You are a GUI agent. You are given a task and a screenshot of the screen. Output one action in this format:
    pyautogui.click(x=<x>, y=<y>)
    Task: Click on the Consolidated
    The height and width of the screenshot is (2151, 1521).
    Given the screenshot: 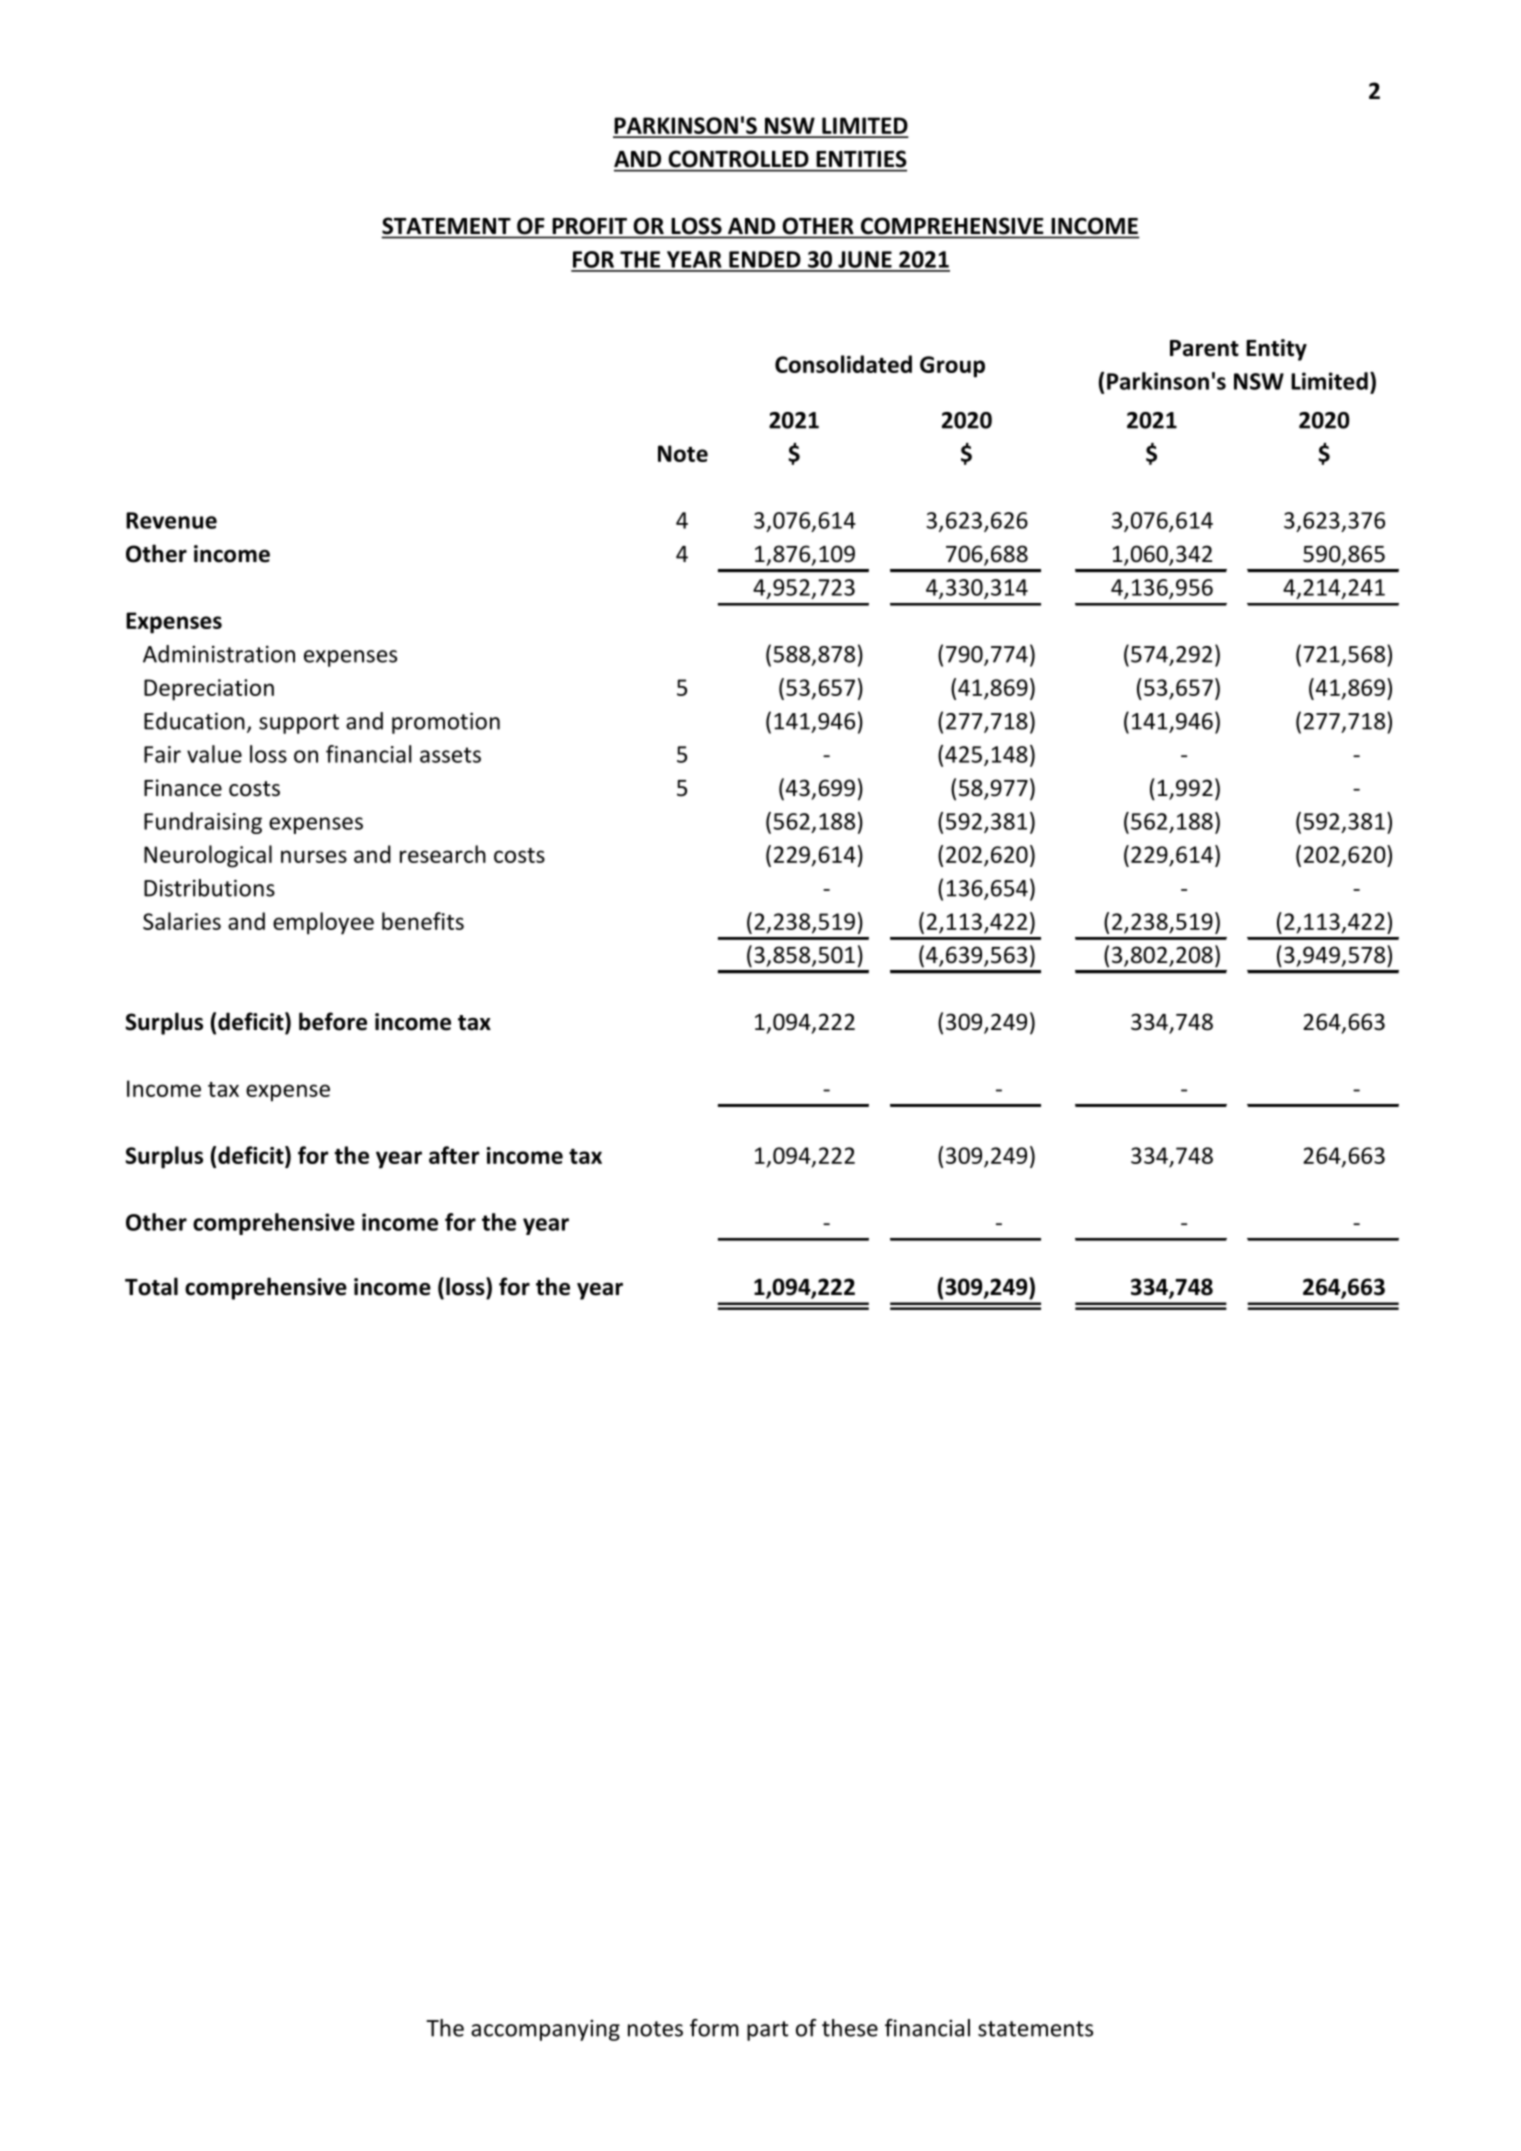 What is the action you would take?
    pyautogui.click(x=843, y=364)
